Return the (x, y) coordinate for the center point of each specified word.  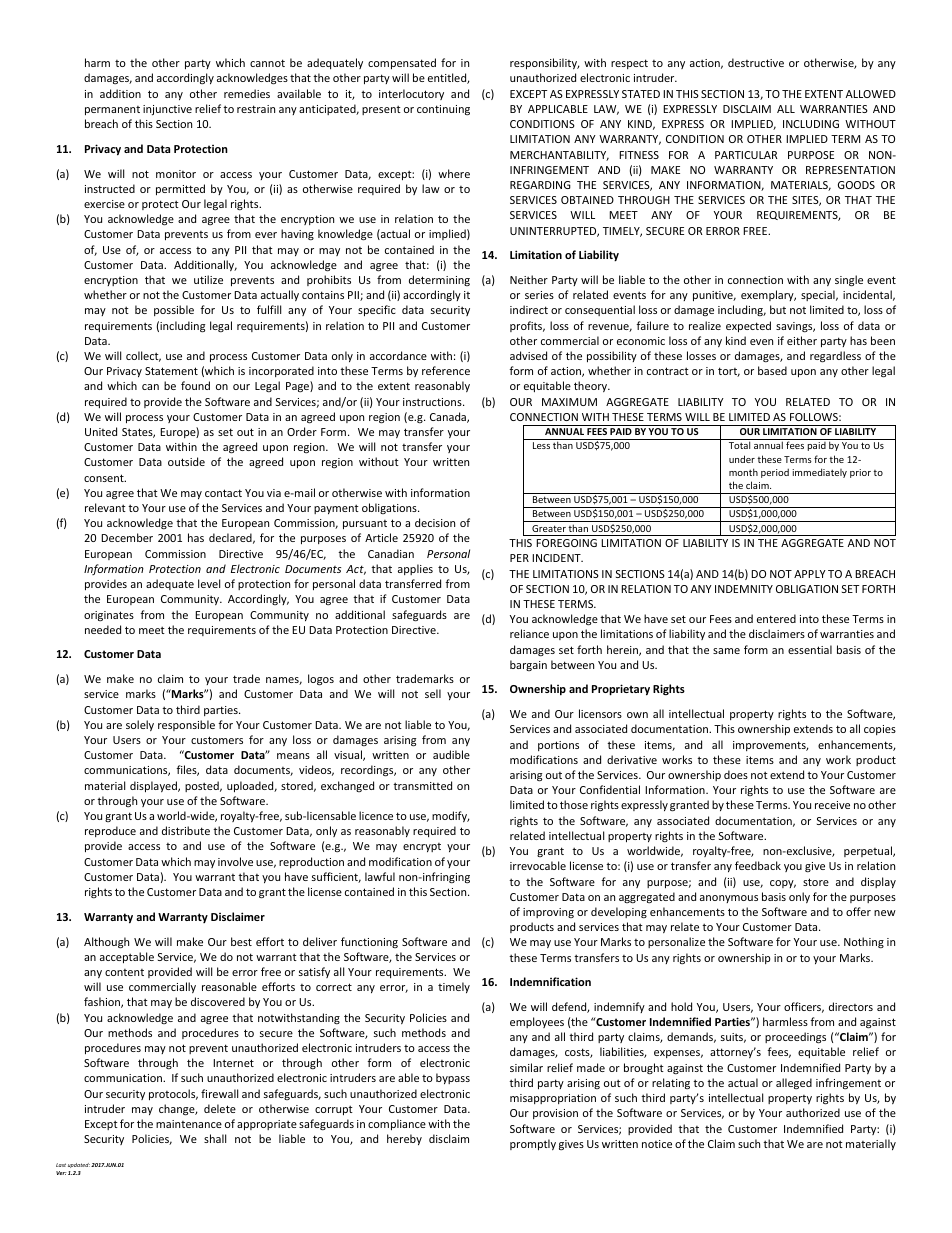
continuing (443, 110)
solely (140, 725)
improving (548, 913)
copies (880, 730)
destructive (756, 62)
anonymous (729, 899)
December (127, 537)
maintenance (189, 1124)
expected (748, 326)
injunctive (167, 110)
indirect (529, 309)
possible (174, 310)
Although (106, 943)
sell (433, 693)
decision (435, 522)
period (775, 473)
